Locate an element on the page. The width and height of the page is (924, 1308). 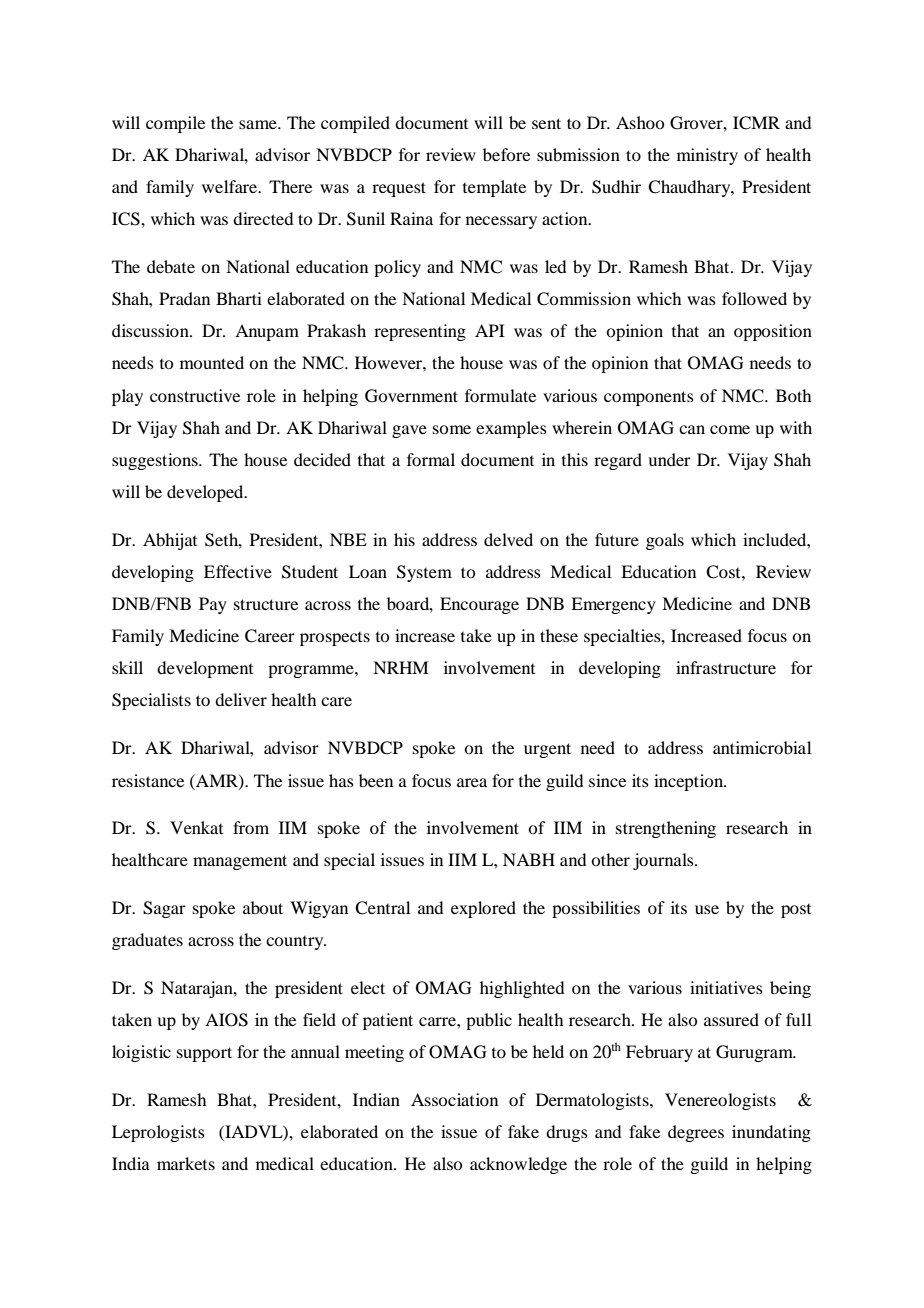
markets is located at coordinates (186, 1163).
